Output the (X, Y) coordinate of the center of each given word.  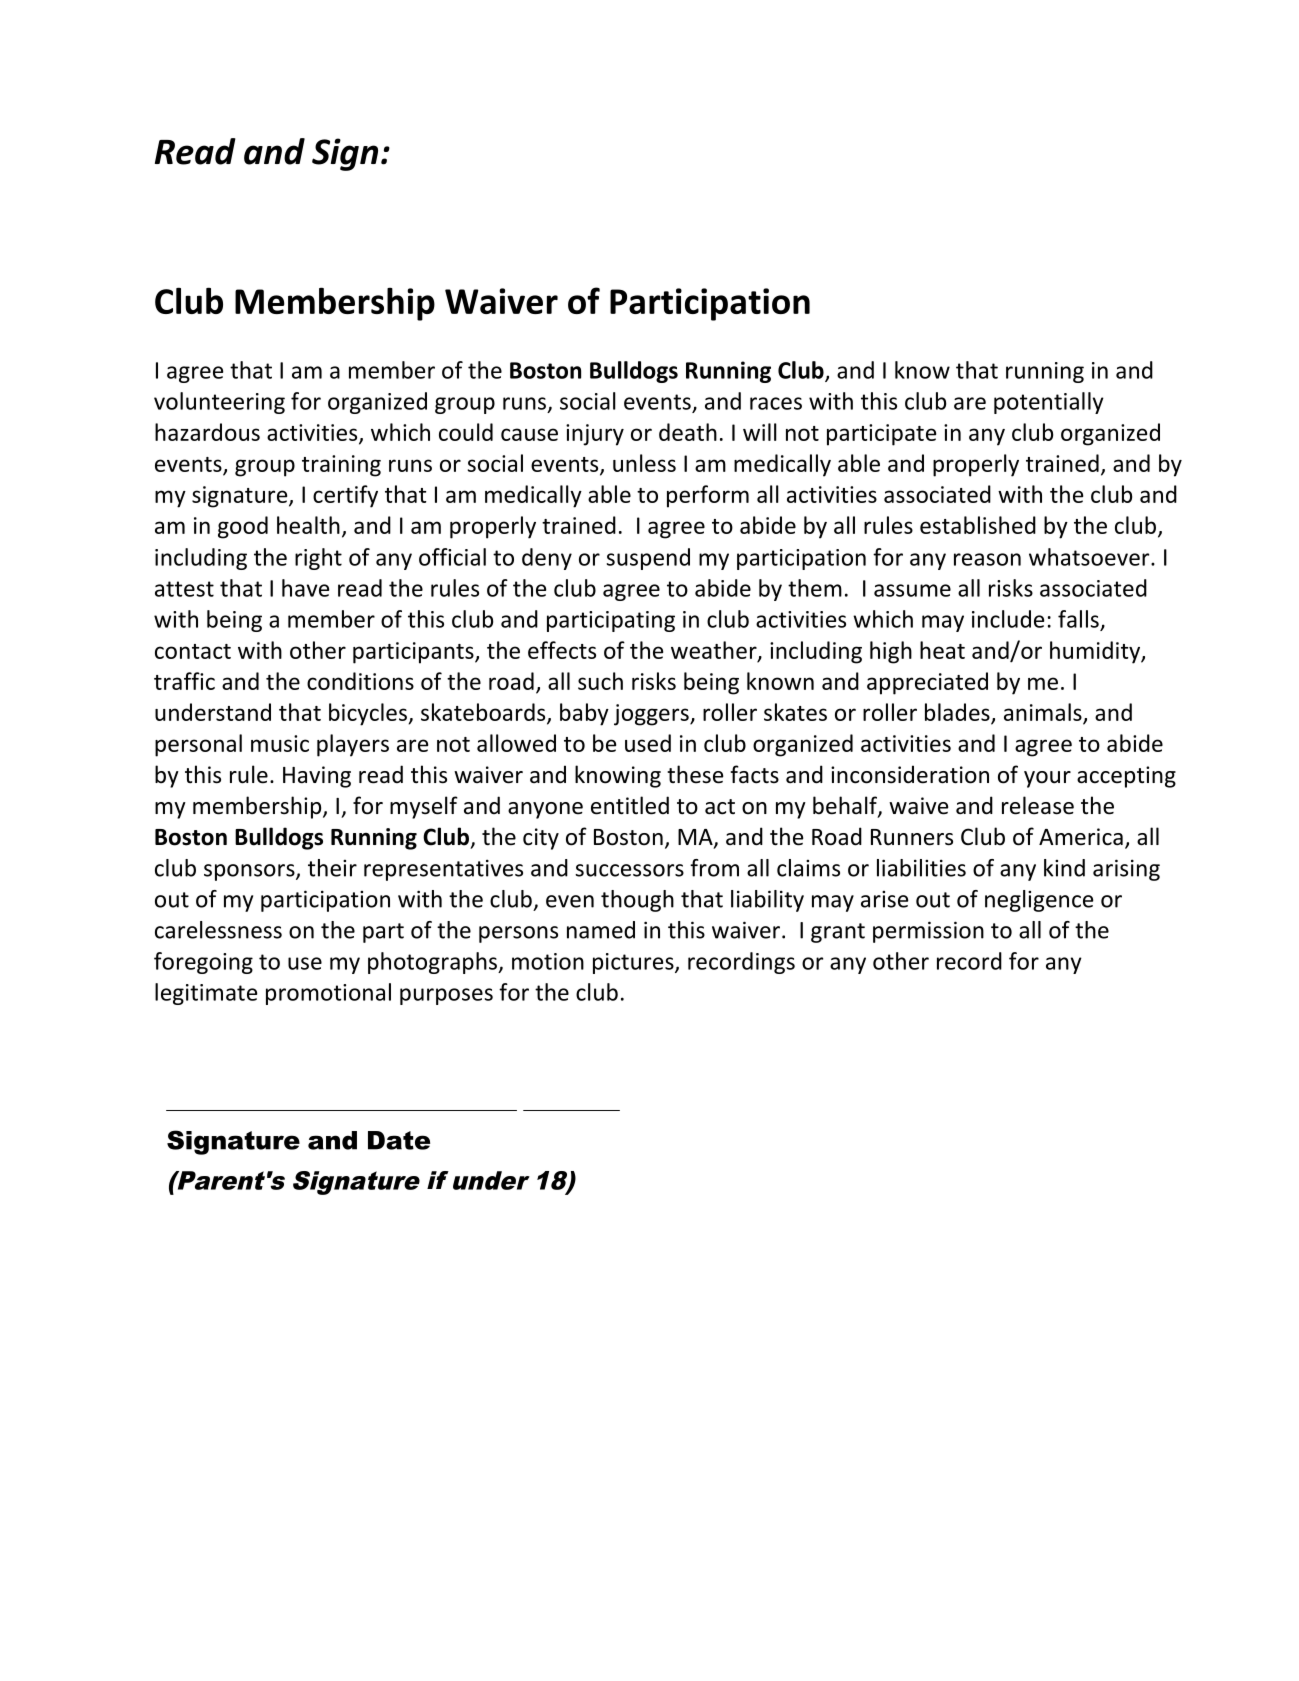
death (688, 432)
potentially (1049, 403)
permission (928, 932)
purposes (446, 996)
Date (399, 1140)
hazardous (207, 432)
